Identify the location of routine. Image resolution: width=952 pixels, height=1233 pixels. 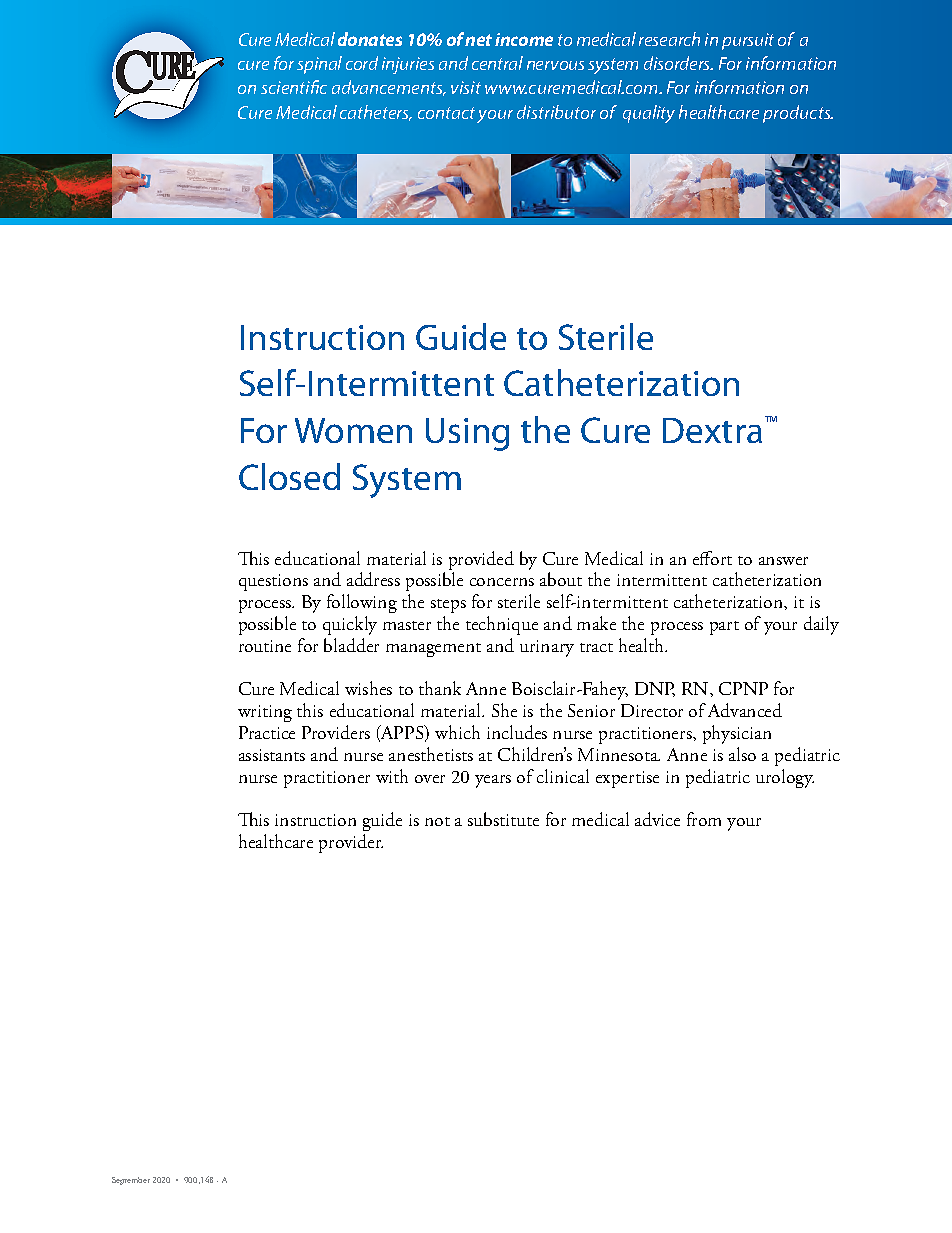
(265, 646).
